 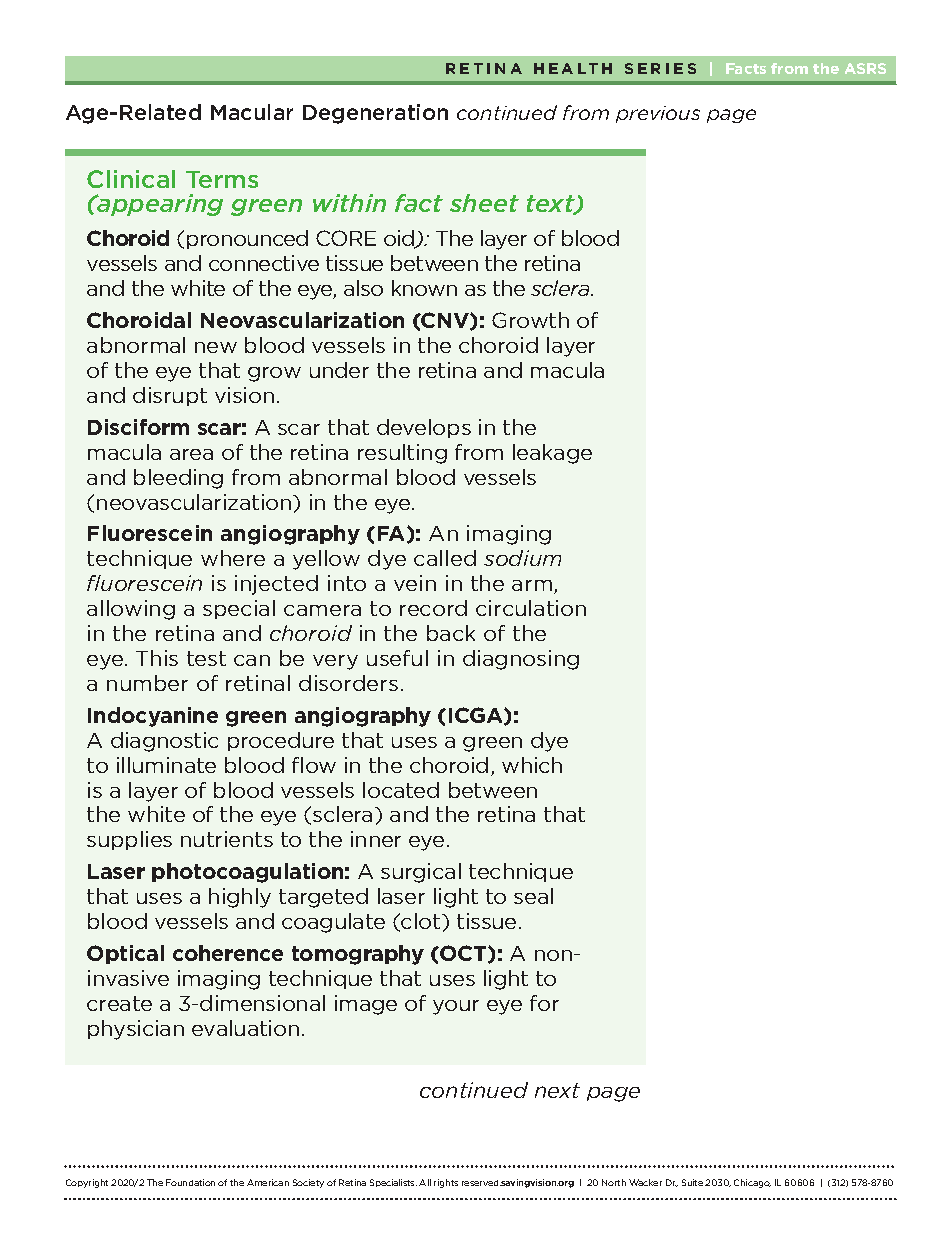 What do you see at coordinates (190, 1182) in the screenshot?
I see `Foundation` at bounding box center [190, 1182].
